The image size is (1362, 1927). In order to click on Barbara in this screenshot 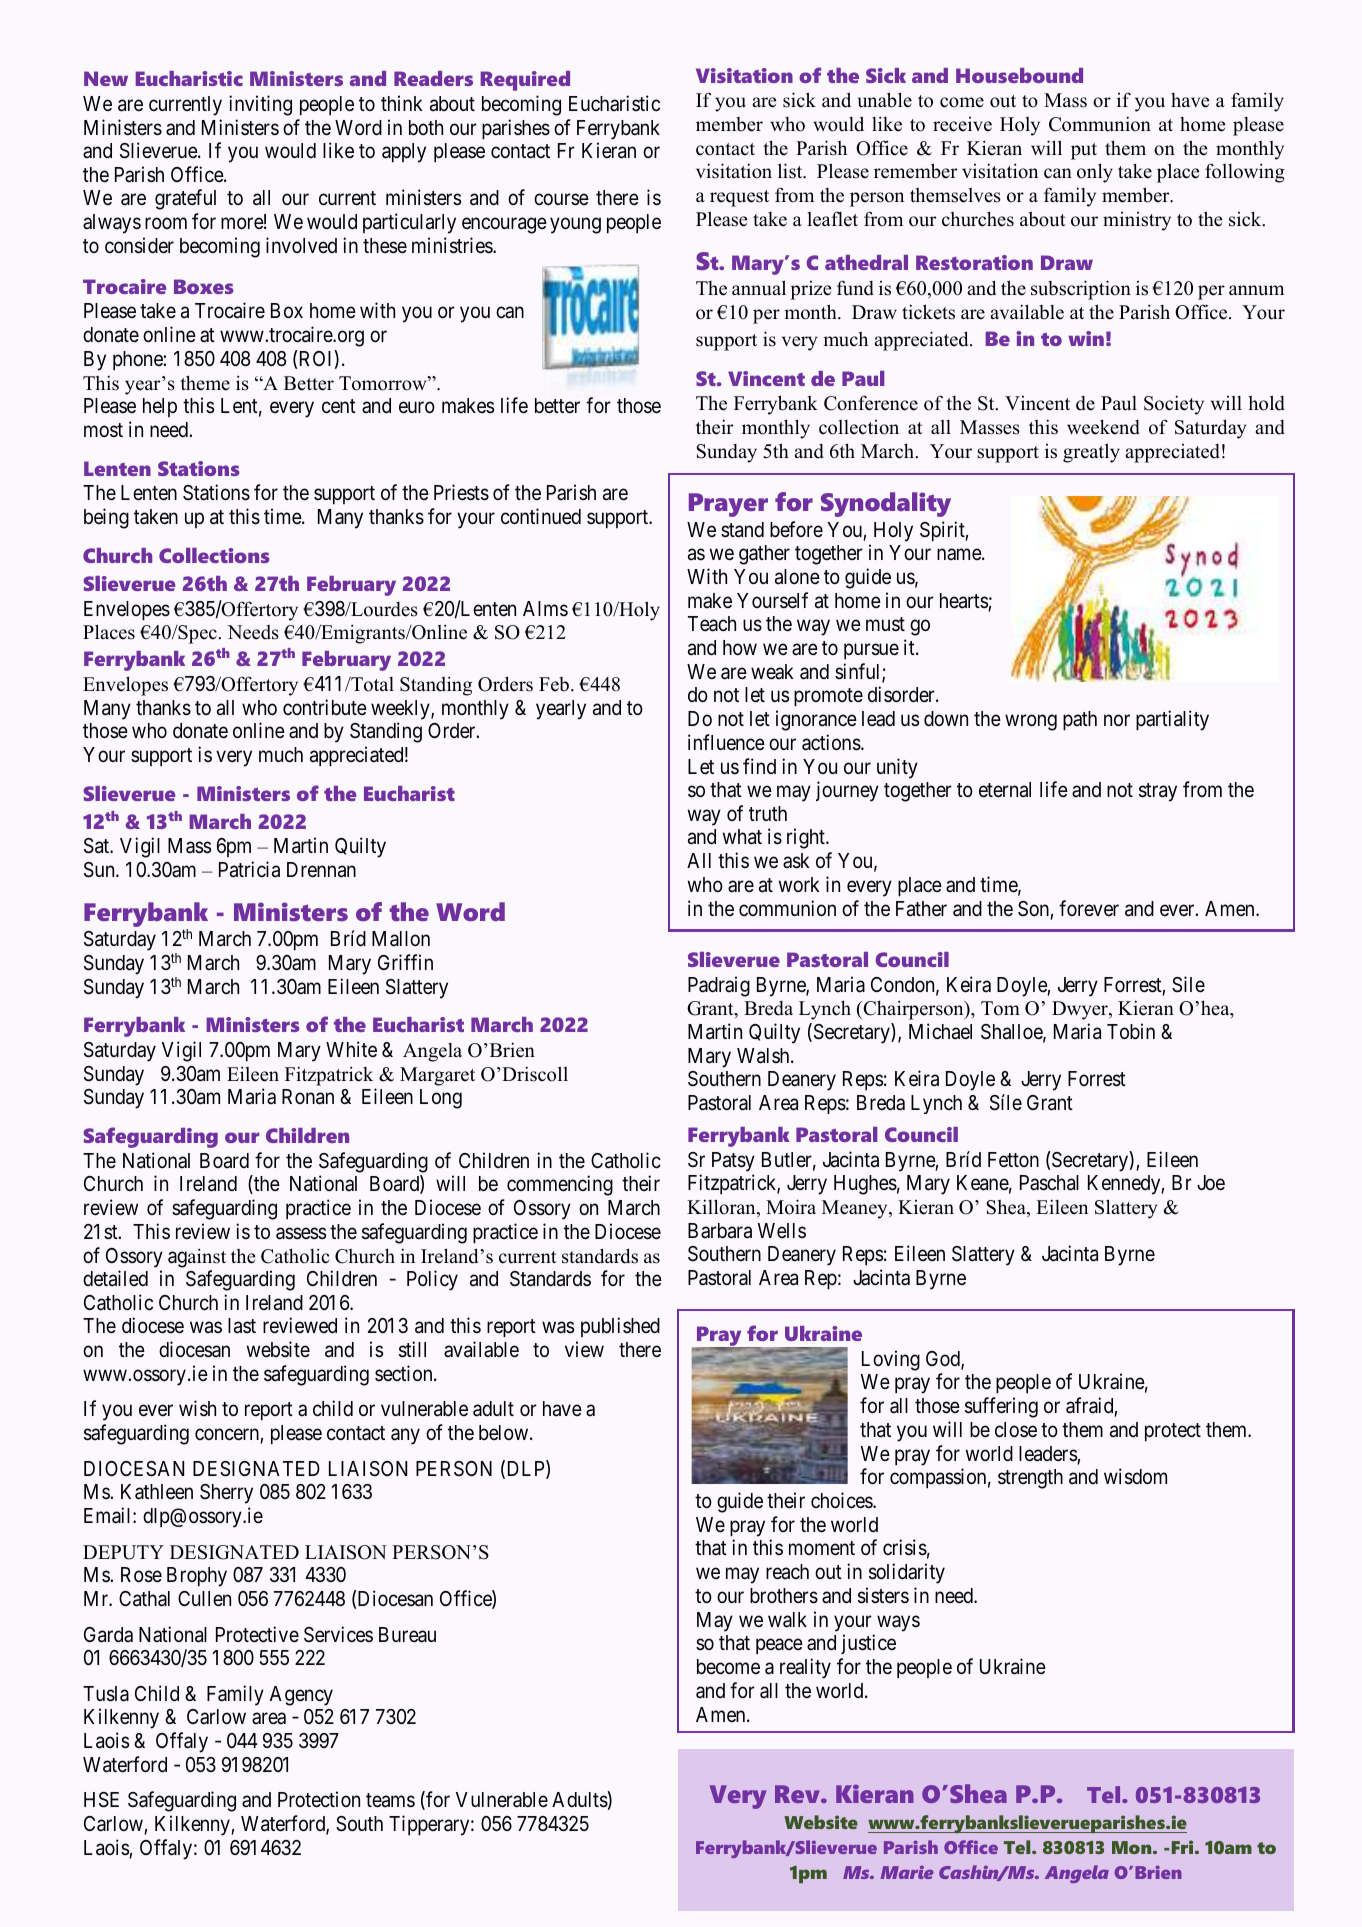, I will do `click(720, 1231)`.
